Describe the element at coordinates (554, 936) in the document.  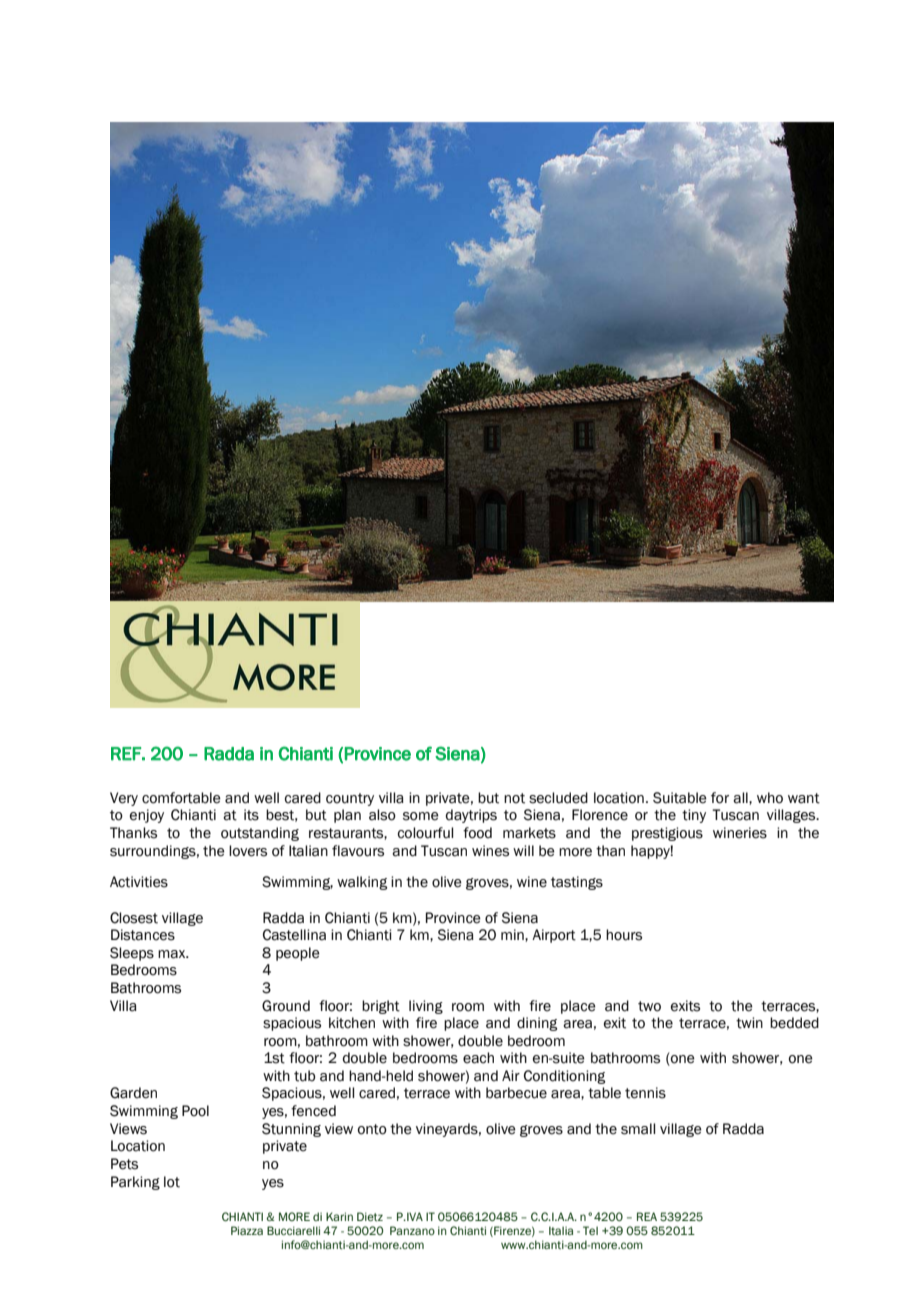
I see `Airport` at that location.
